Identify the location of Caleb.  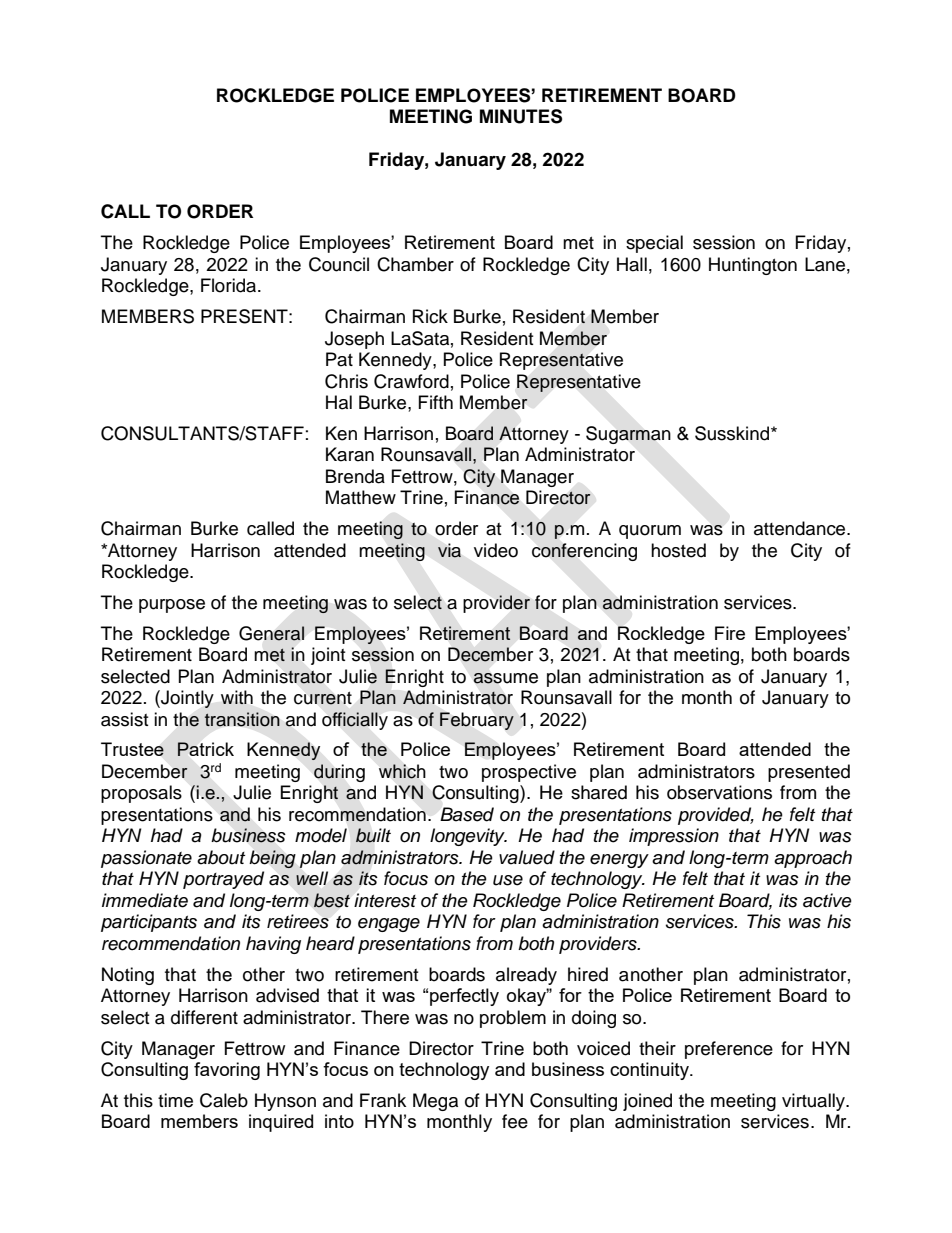
(224, 1100).
